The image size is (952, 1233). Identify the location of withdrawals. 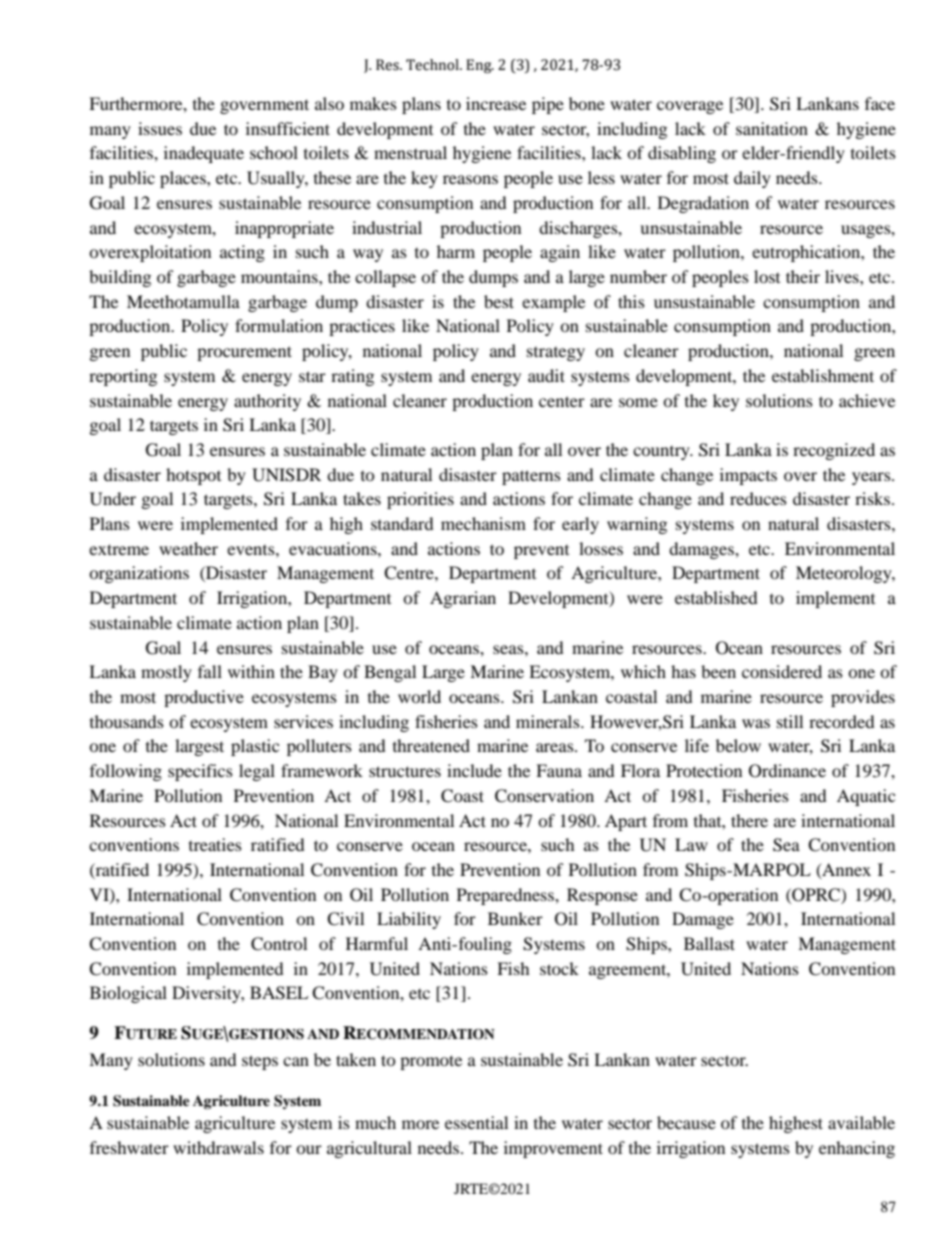
(218, 1147).
